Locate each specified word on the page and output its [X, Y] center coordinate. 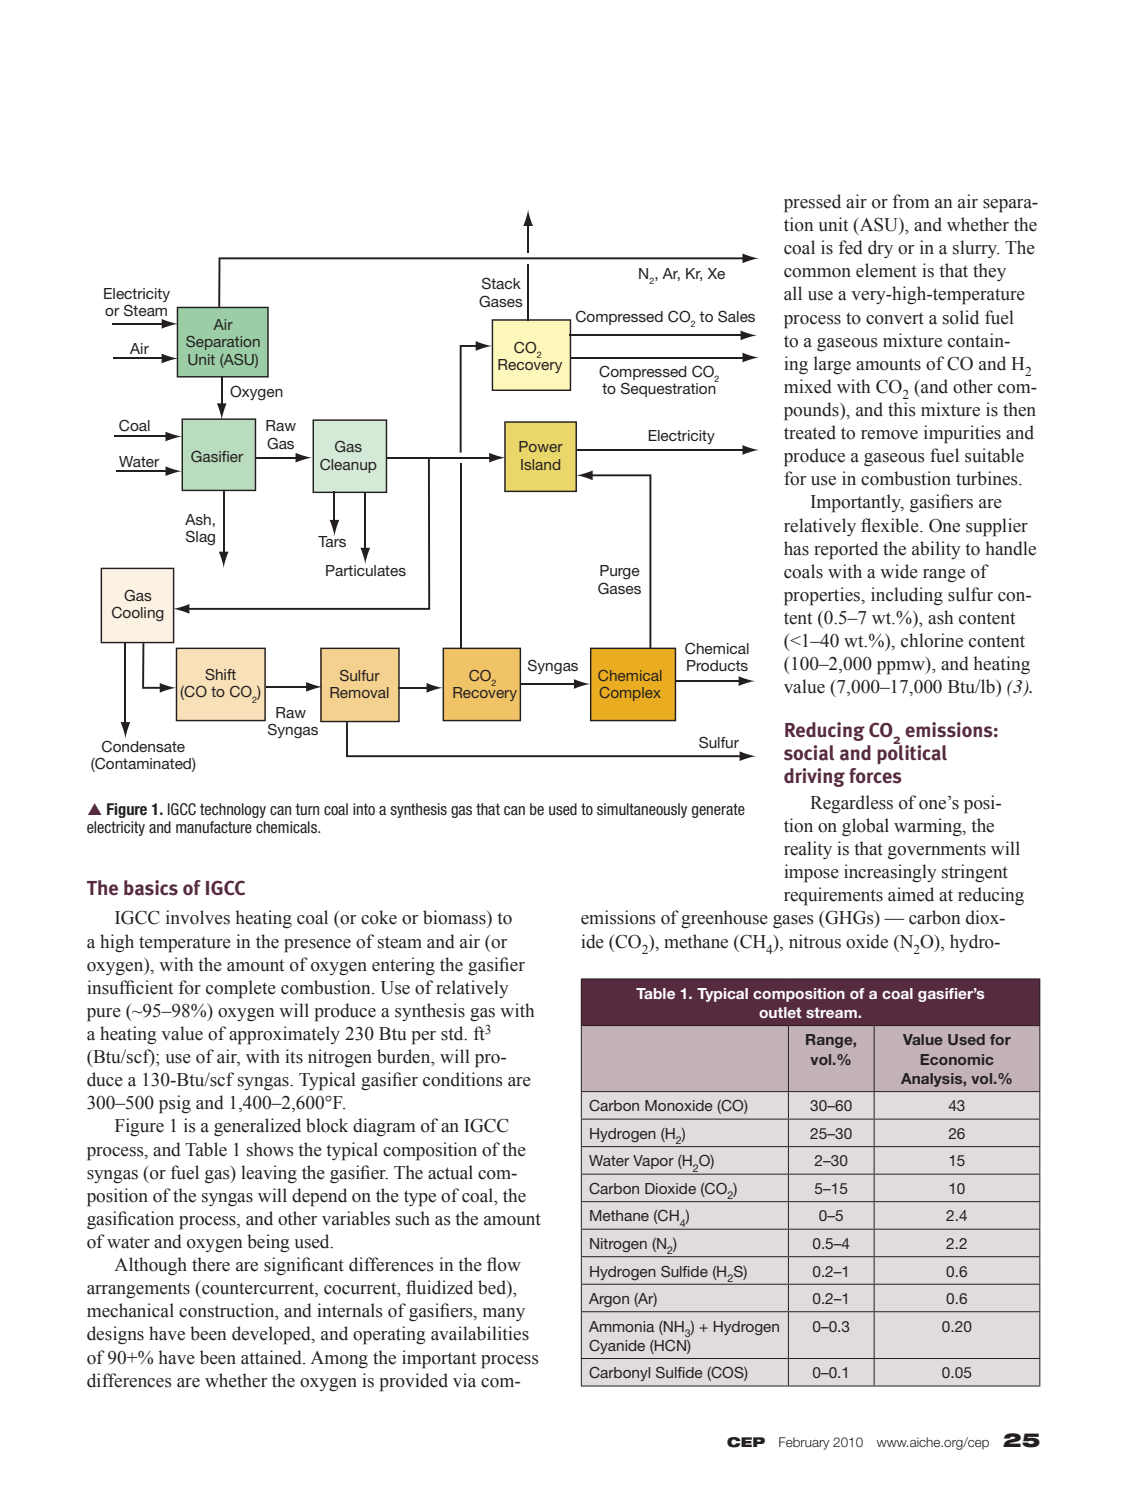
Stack [501, 283]
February [804, 1443]
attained [272, 1357]
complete [241, 989]
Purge [620, 572]
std [453, 1033]
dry [880, 249]
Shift [220, 674]
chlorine [932, 640]
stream [832, 1012]
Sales [736, 316]
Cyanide [617, 1347]
